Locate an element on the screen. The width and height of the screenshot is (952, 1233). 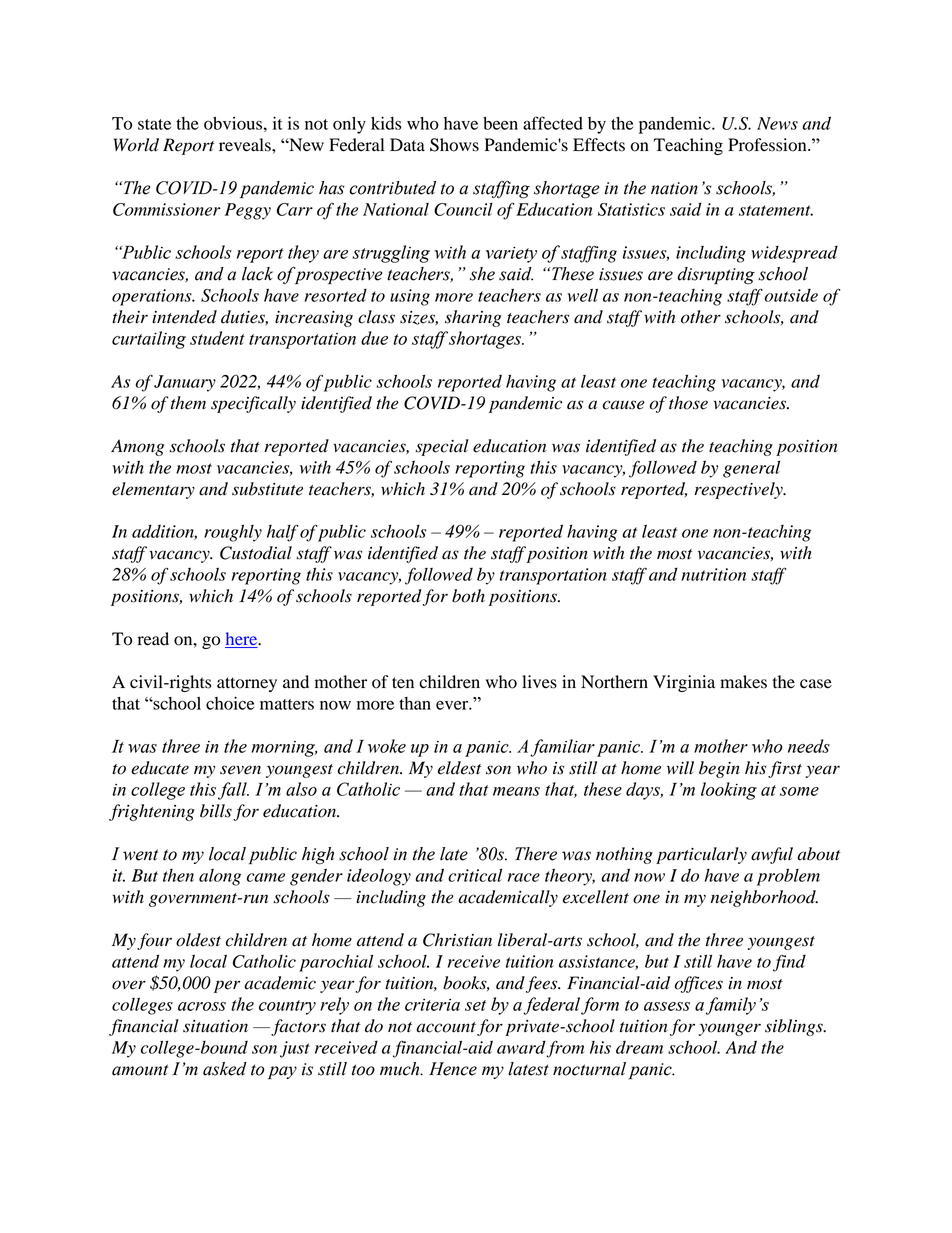
sharing is located at coordinates (473, 318).
